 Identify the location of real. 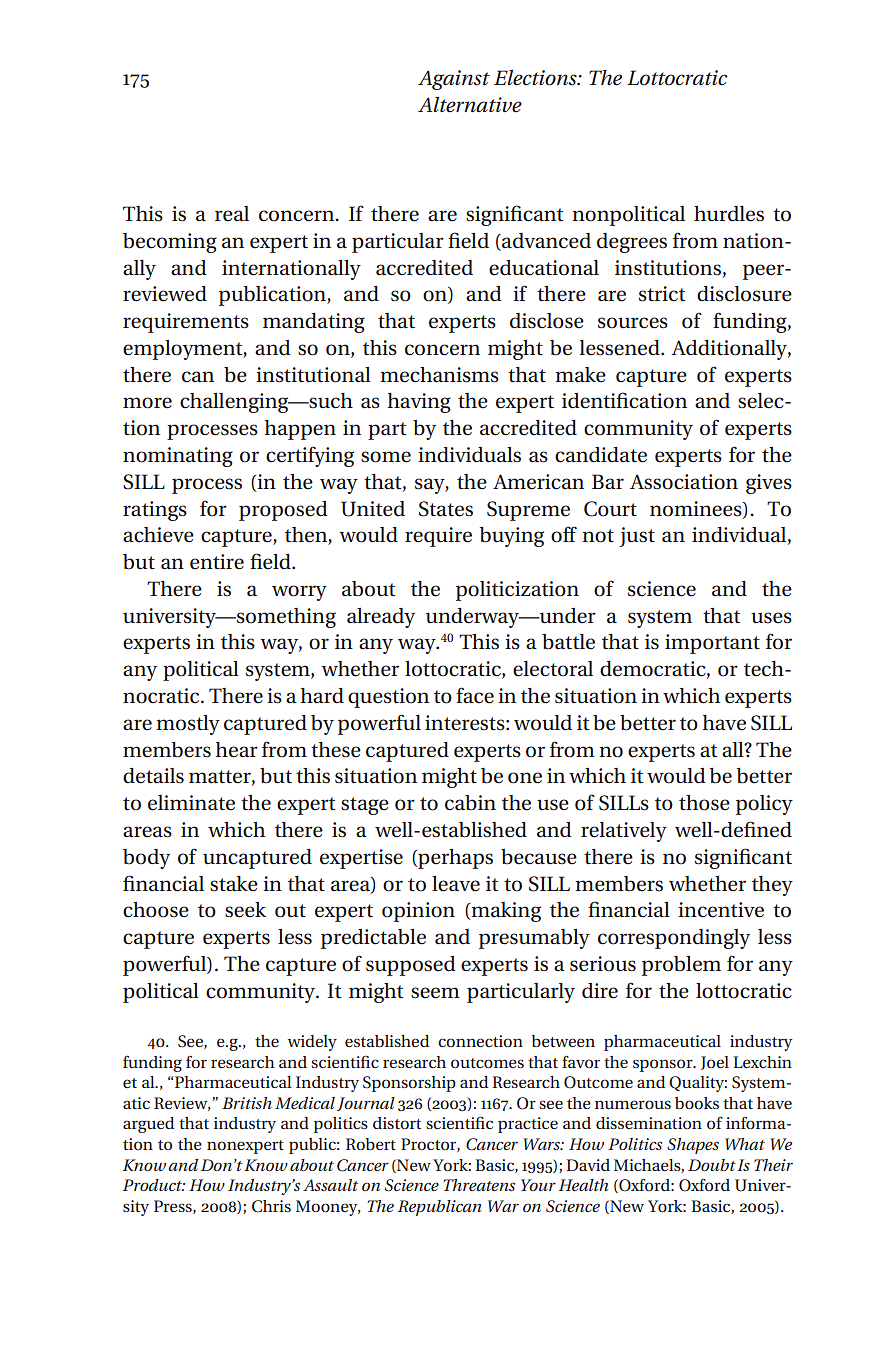
(232, 214).
